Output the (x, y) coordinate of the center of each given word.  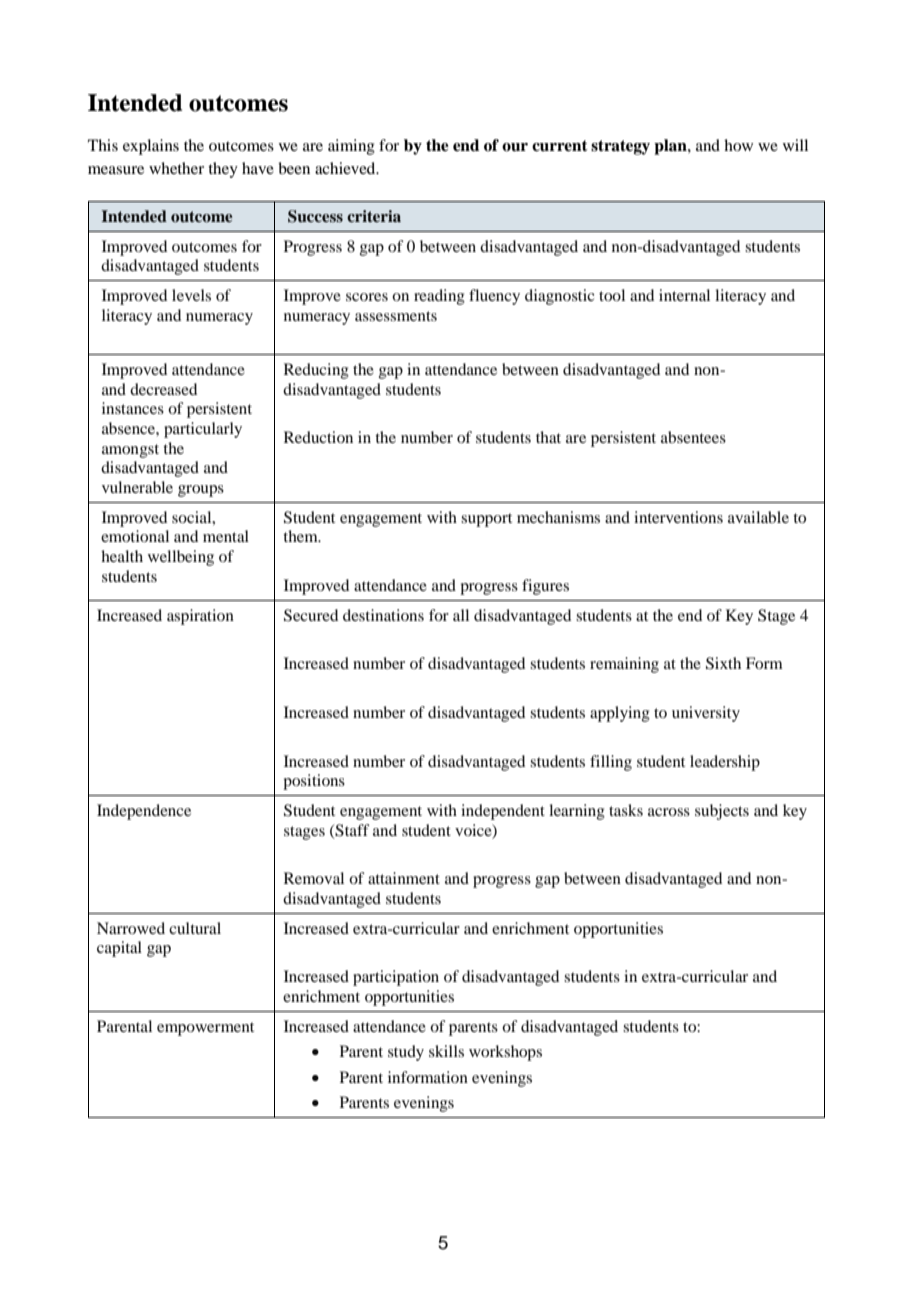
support (486, 520)
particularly (203, 430)
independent (503, 812)
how (738, 145)
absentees (693, 437)
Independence (144, 812)
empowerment (205, 1029)
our (515, 147)
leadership (725, 763)
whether (176, 168)
